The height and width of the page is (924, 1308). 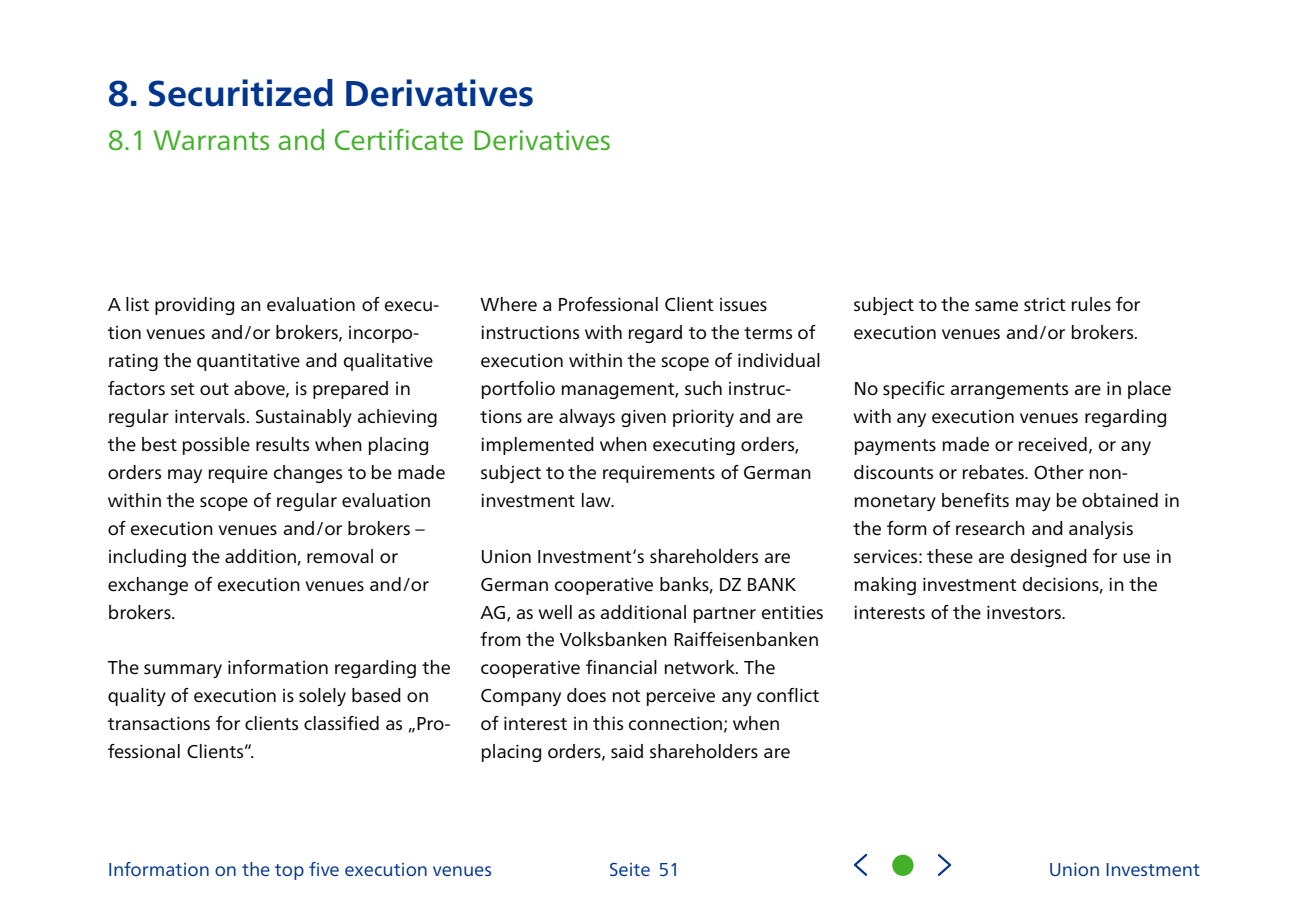 What do you see at coordinates (1045, 304) in the page?
I see `strict` at bounding box center [1045, 304].
